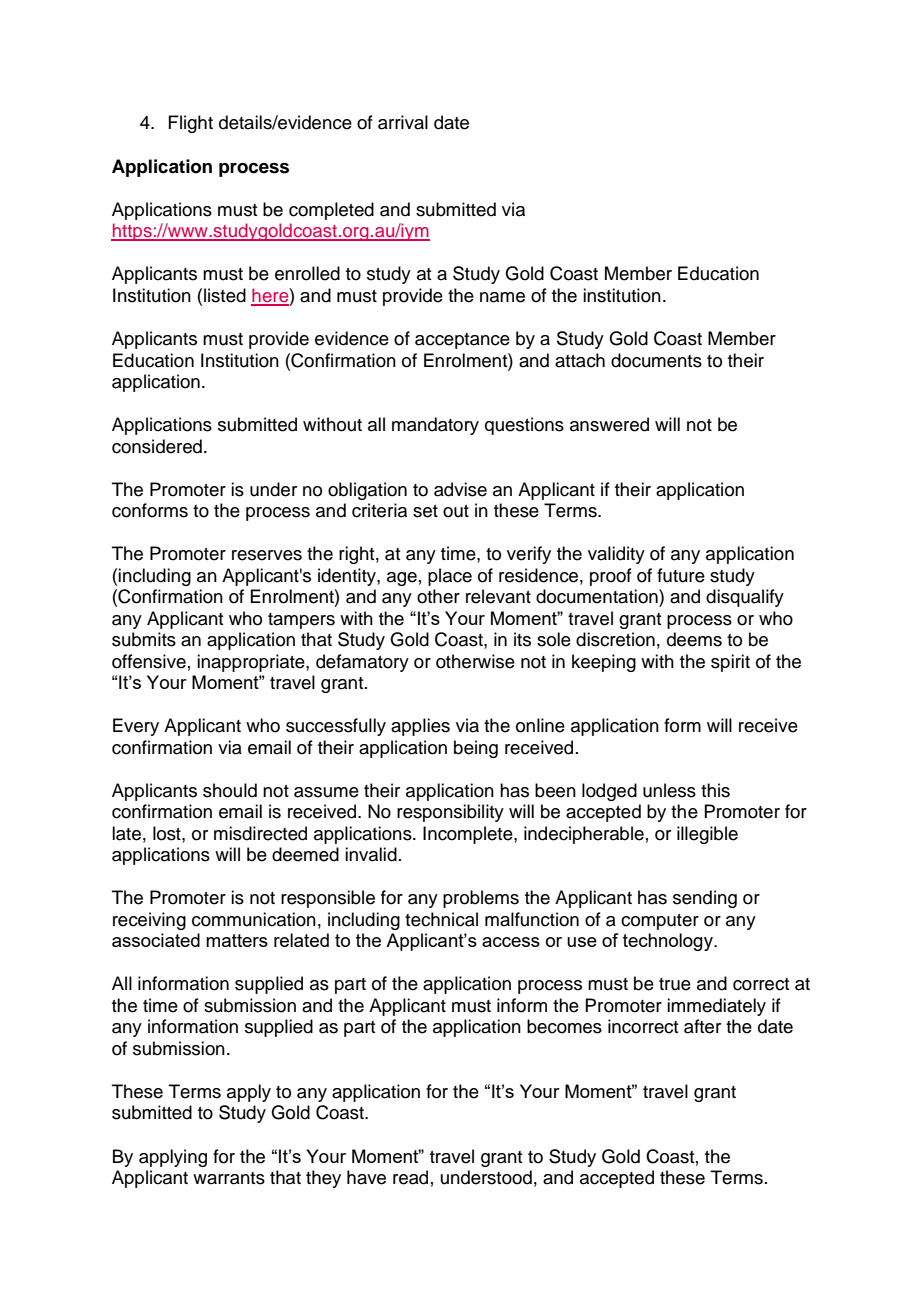 Image resolution: width=924 pixels, height=1308 pixels. What do you see at coordinates (694, 639) in the page?
I see `deems` at bounding box center [694, 639].
